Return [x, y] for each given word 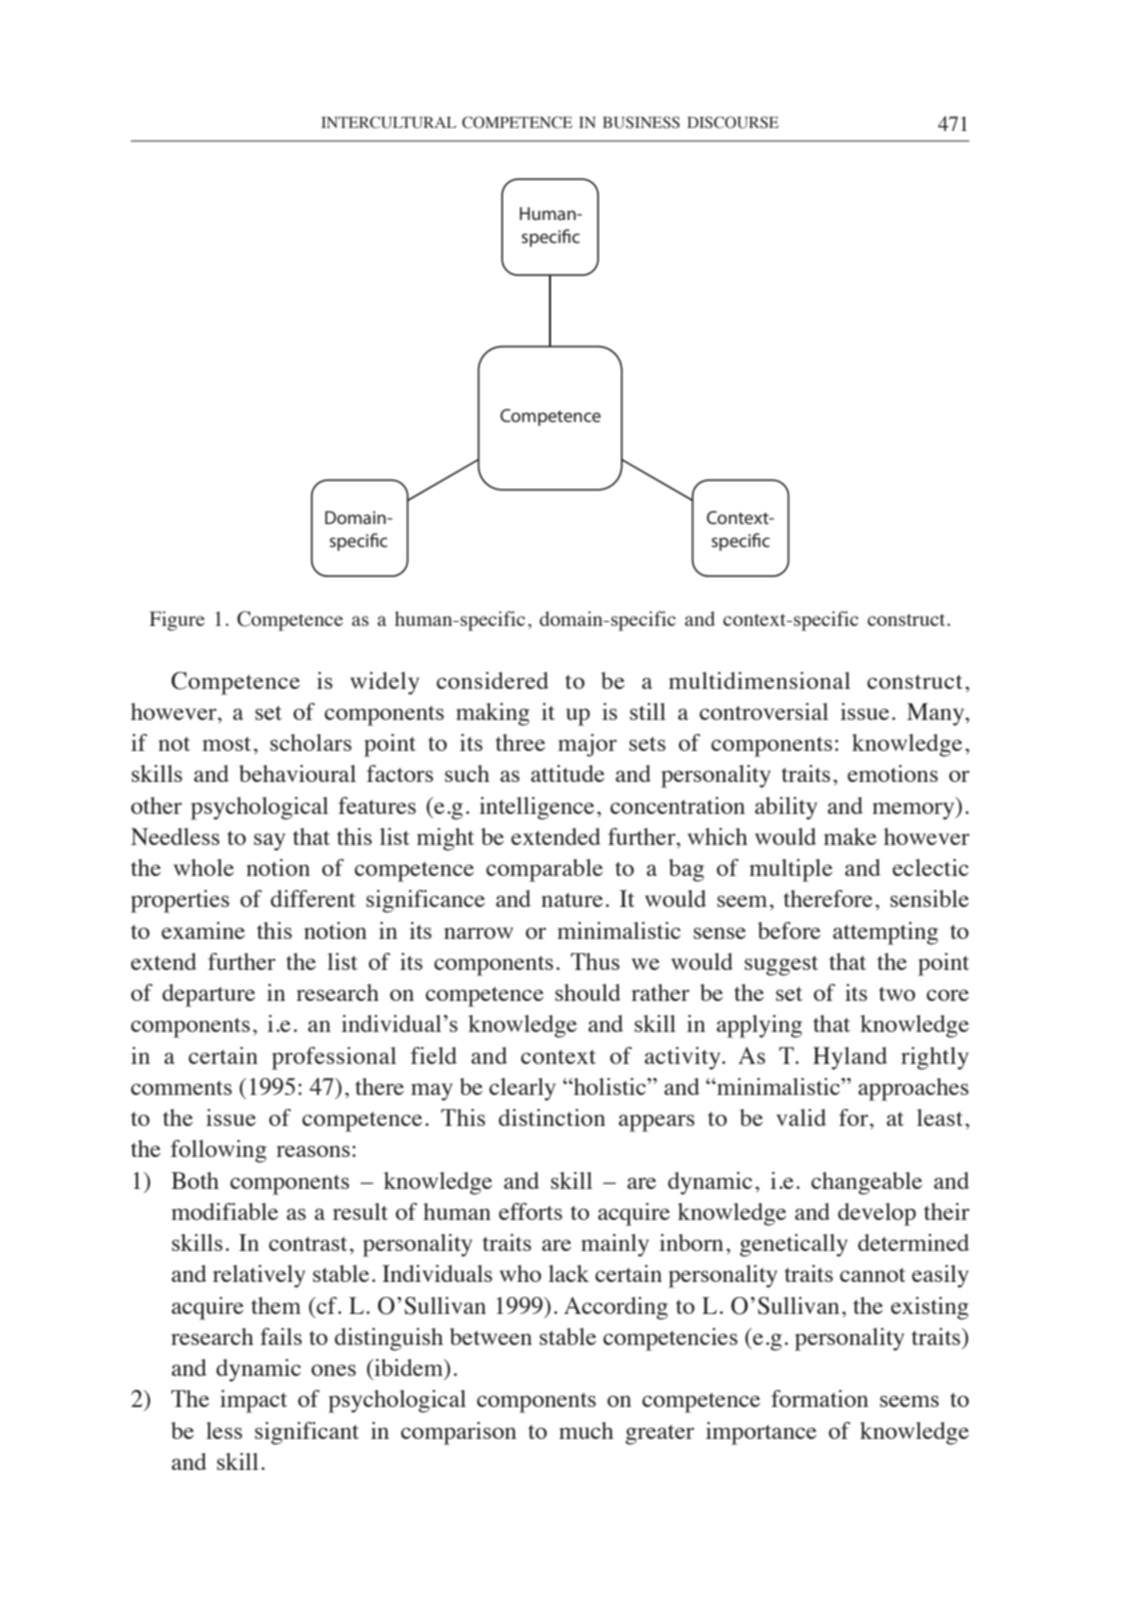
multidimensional [759, 680]
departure [208, 995]
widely [384, 683]
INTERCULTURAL [388, 122]
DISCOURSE [733, 122]
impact [253, 1401]
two [897, 994]
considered [493, 680]
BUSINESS [641, 122]
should [588, 992]
